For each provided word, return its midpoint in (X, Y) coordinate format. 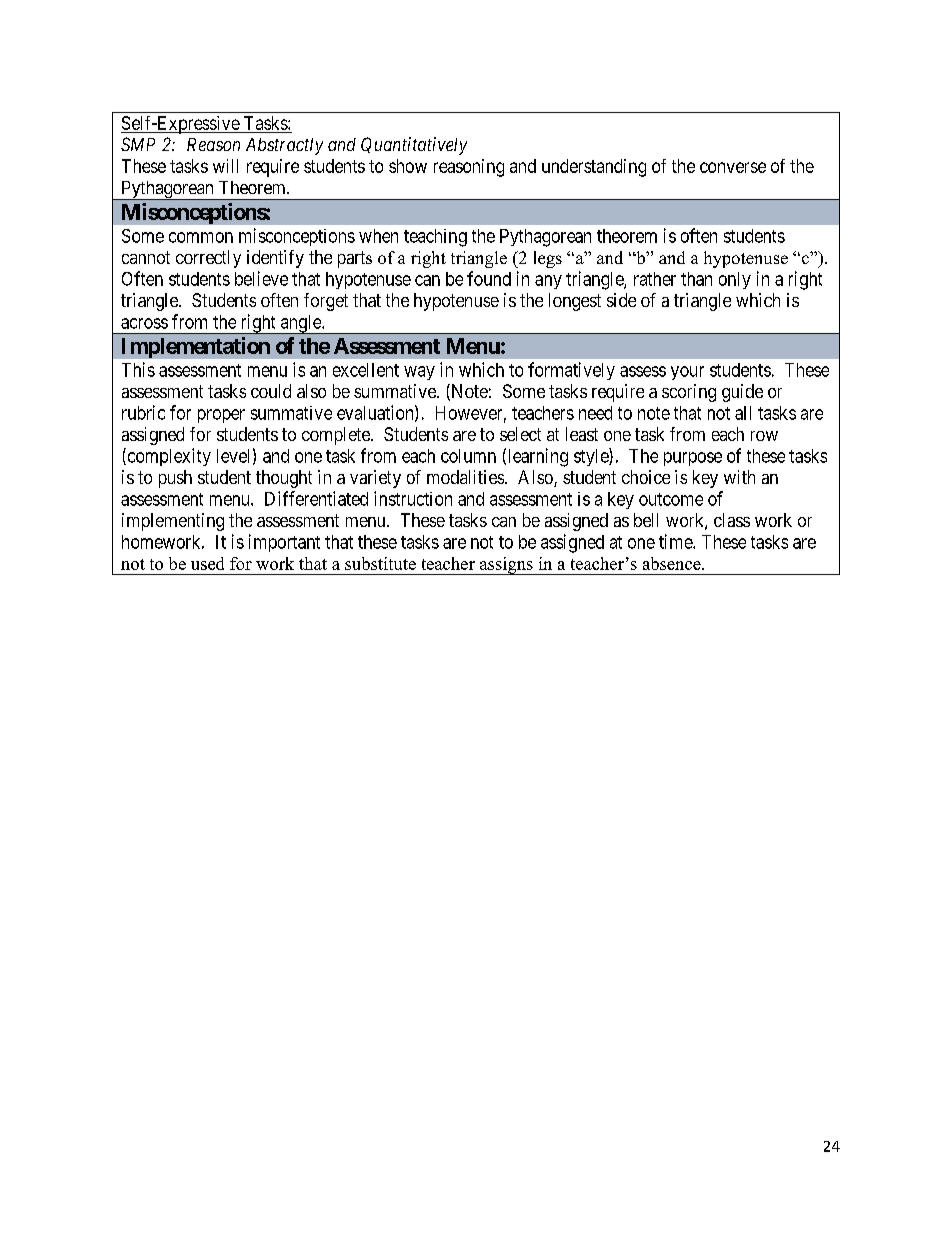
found (489, 278)
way (419, 373)
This (138, 369)
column (468, 456)
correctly (208, 259)
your (687, 373)
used (207, 563)
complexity (168, 457)
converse (733, 167)
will (225, 166)
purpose (693, 459)
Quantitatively (414, 146)
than (696, 279)
